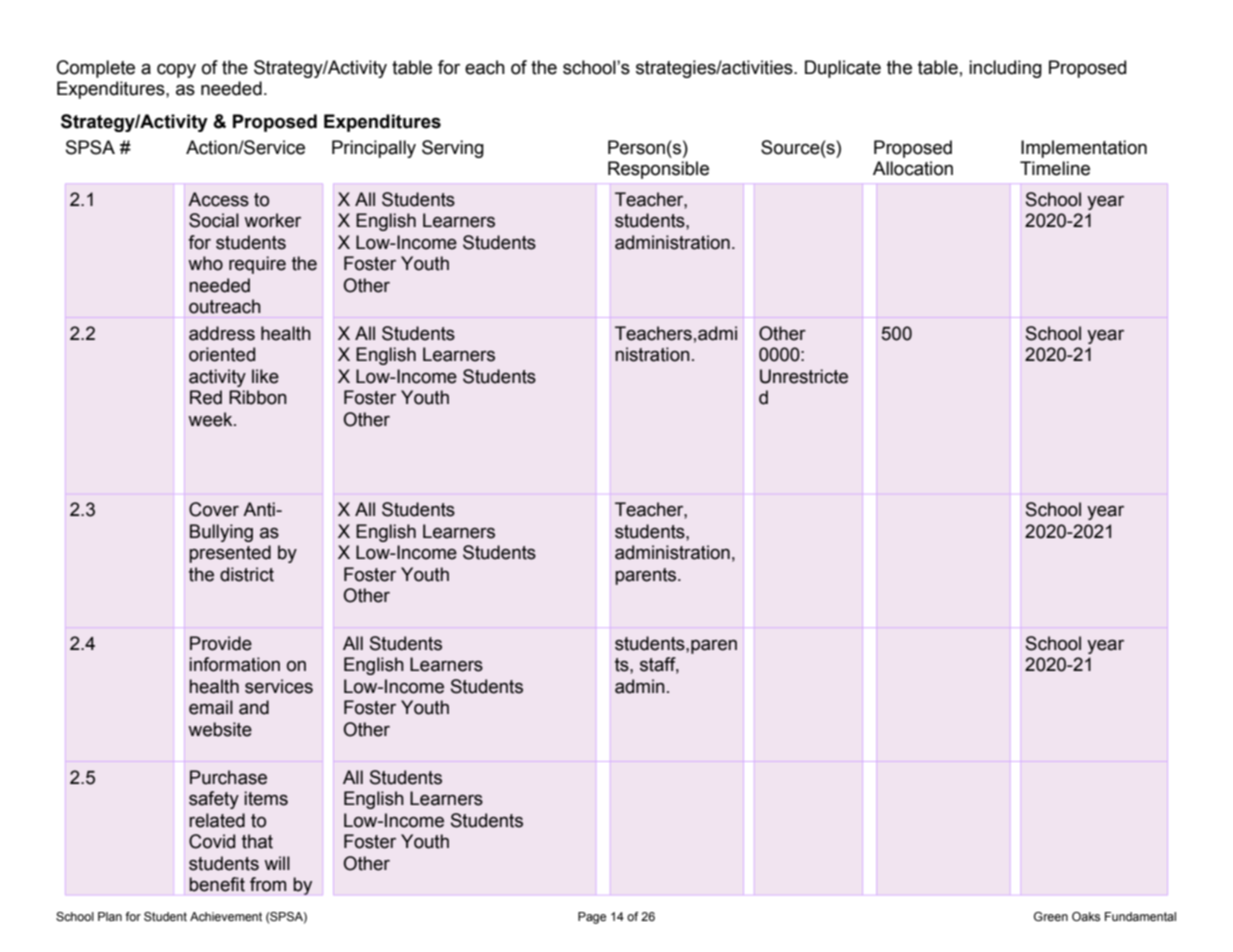 Image resolution: width=1233 pixels, height=952 pixels. Describe the element at coordinates (214, 509) in the document. I see `Cover` at that location.
